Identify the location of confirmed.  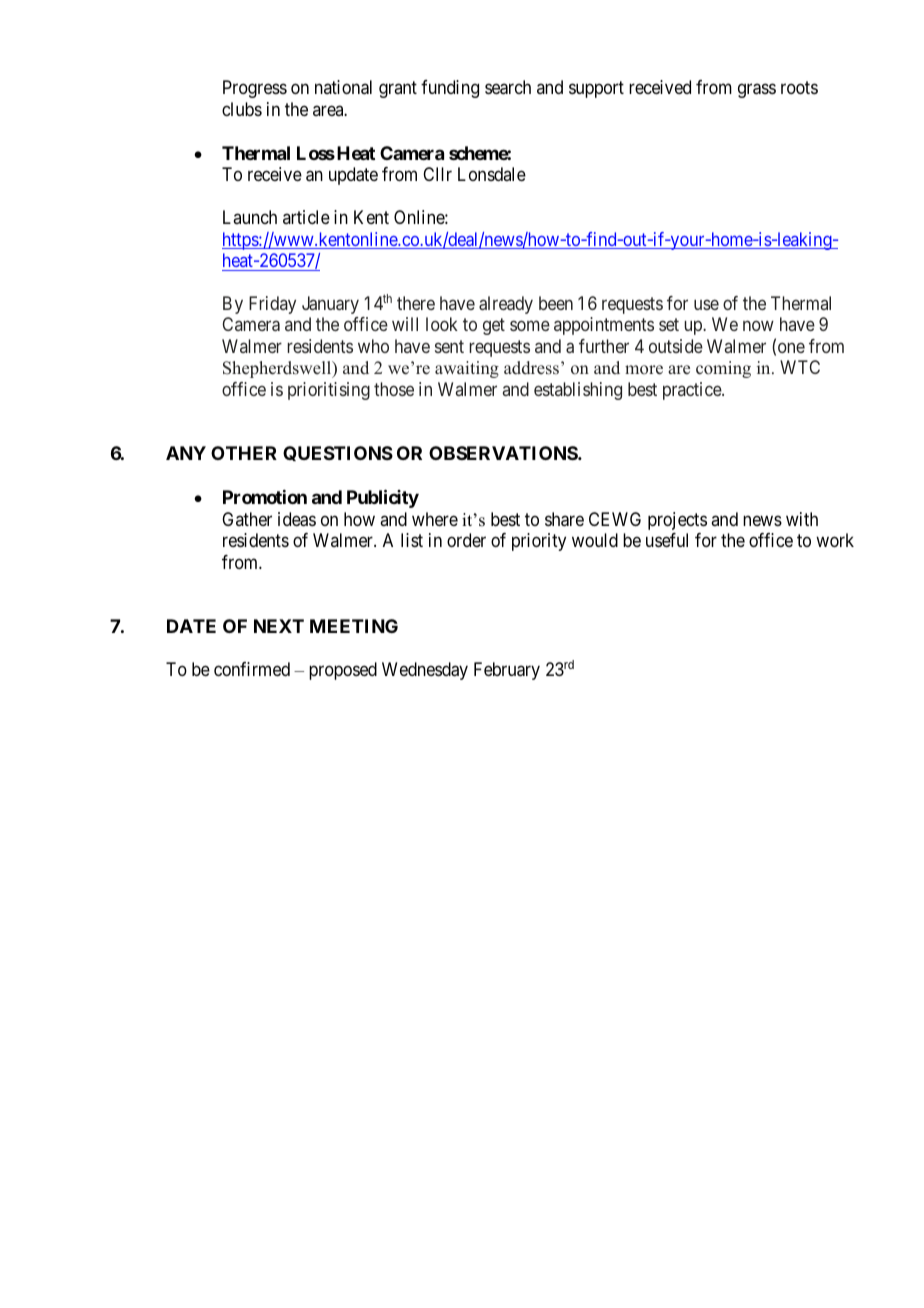
(252, 669).
